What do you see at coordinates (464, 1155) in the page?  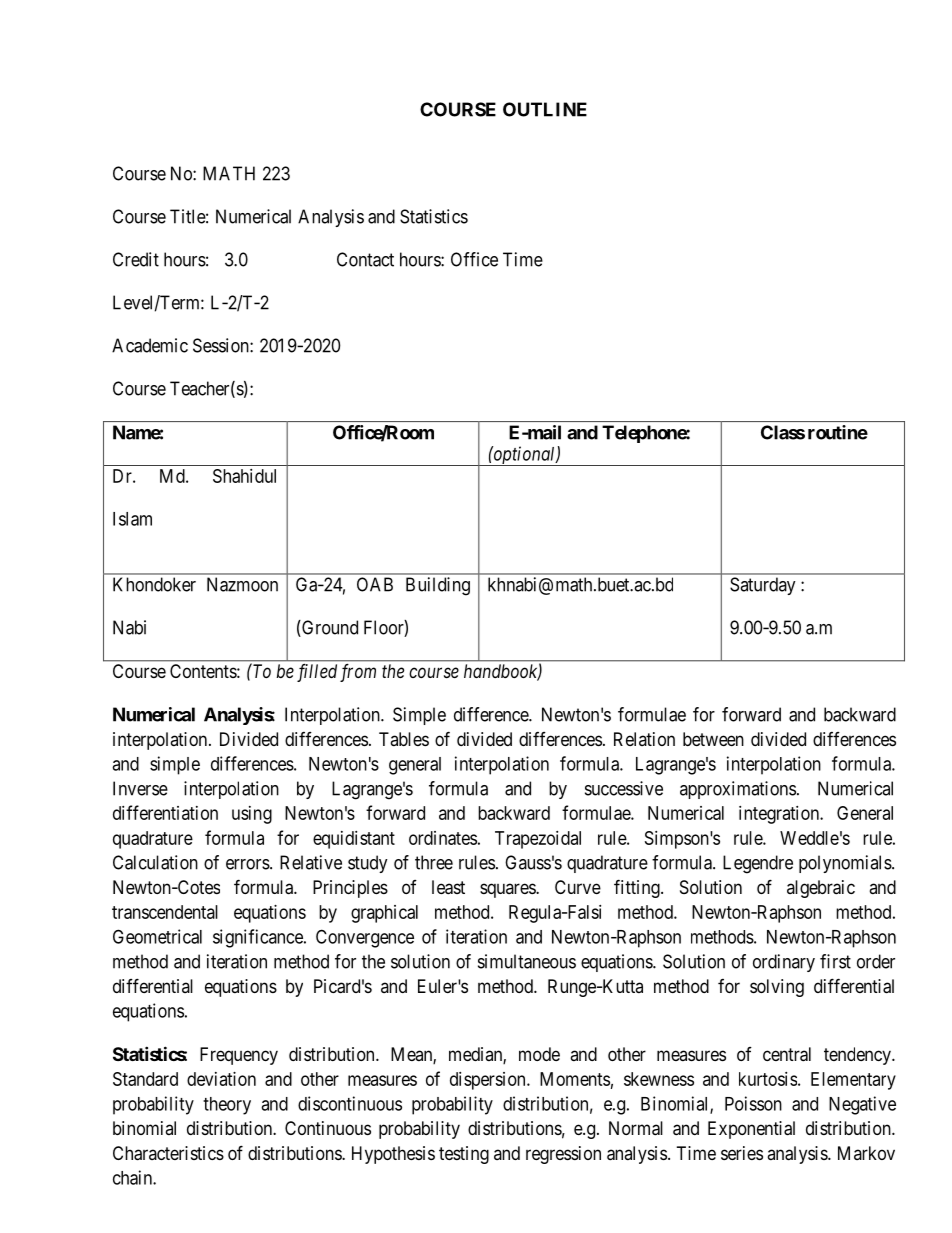 I see `testing` at bounding box center [464, 1155].
